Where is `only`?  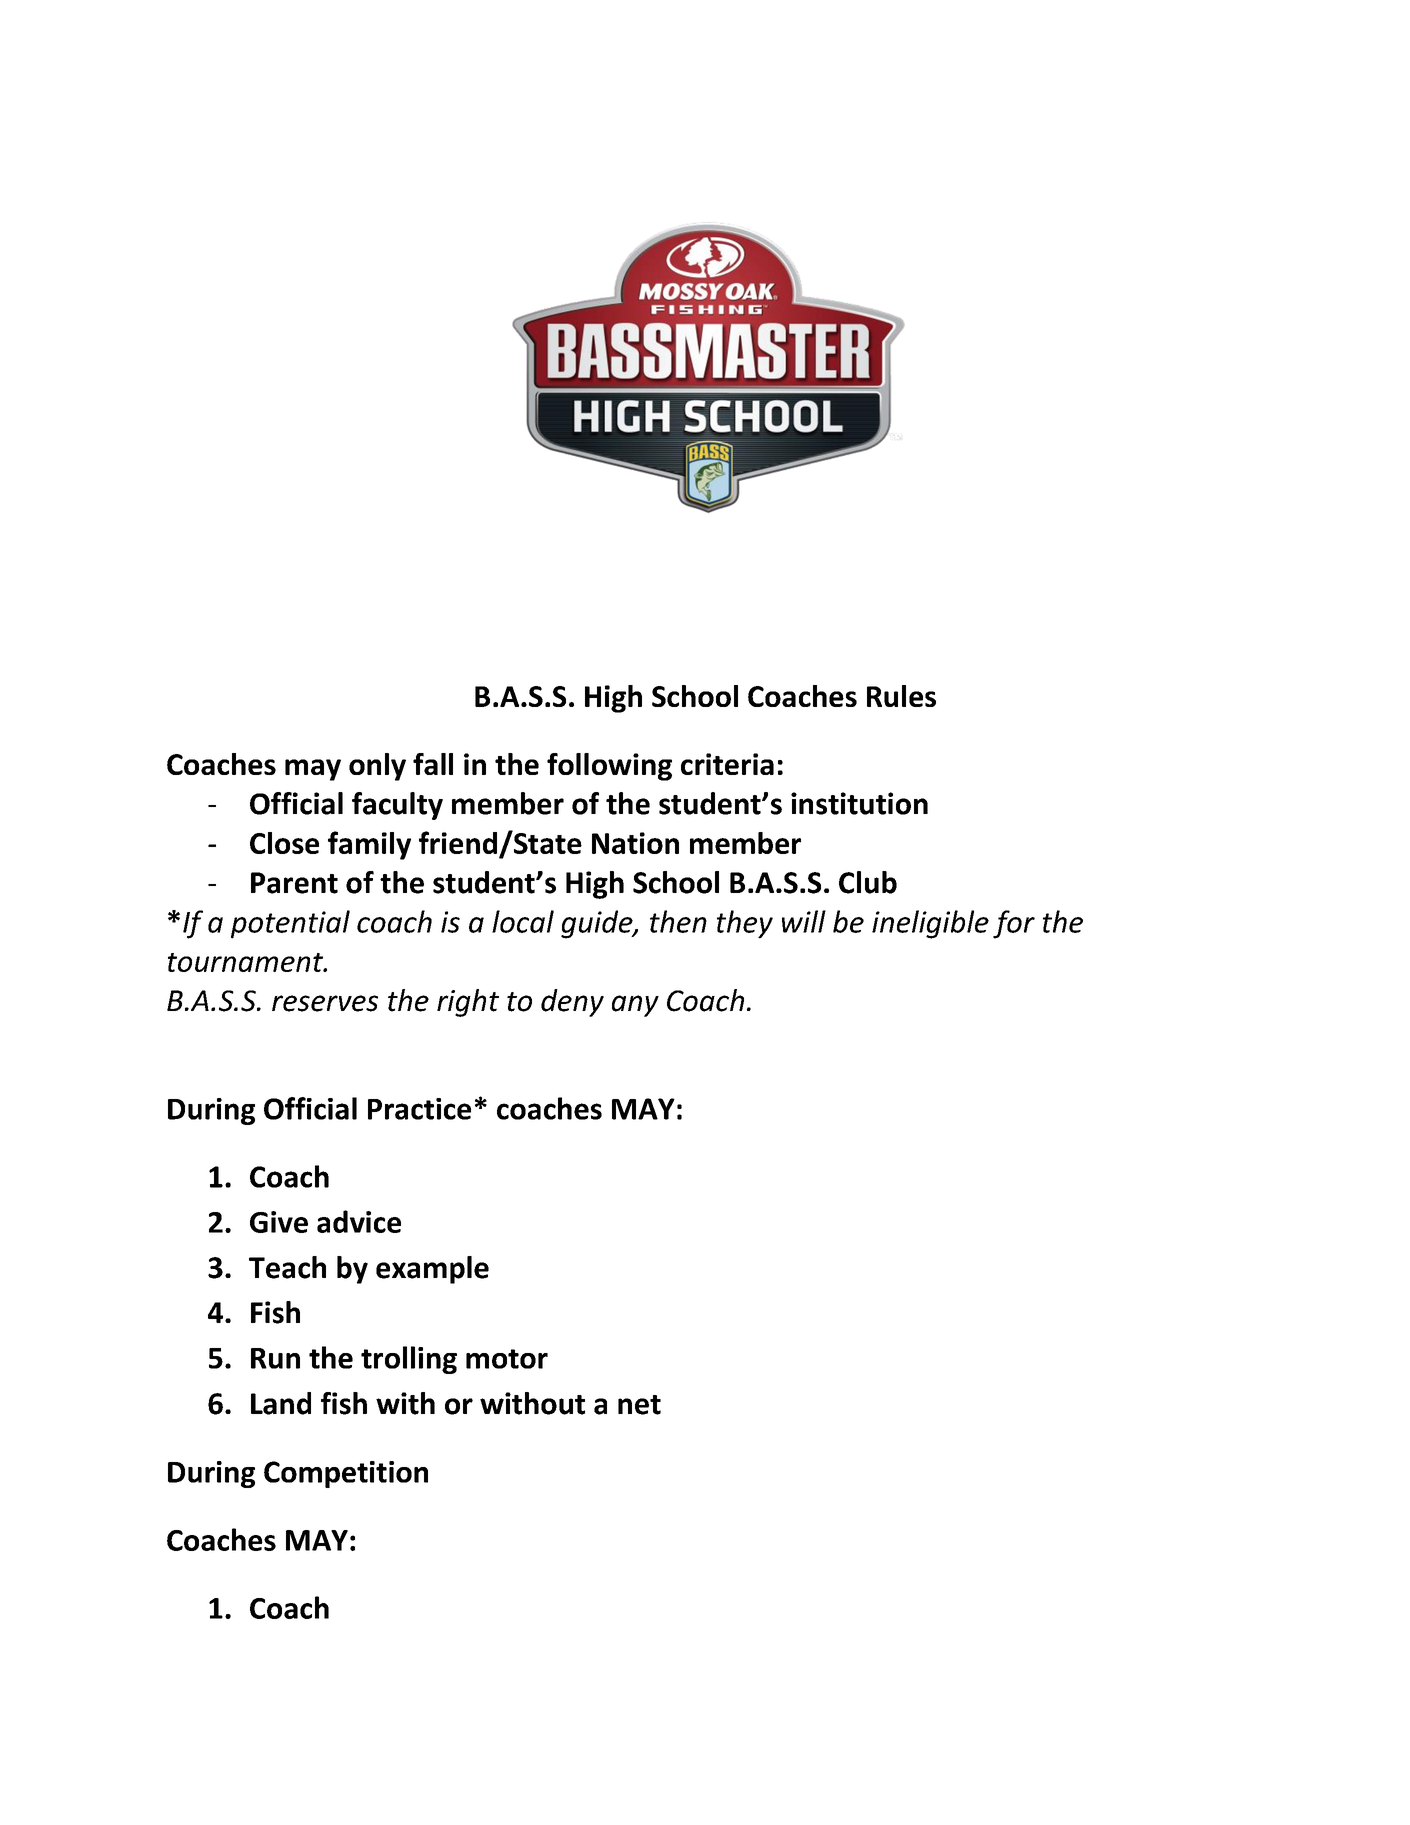 only is located at coordinates (377, 767).
